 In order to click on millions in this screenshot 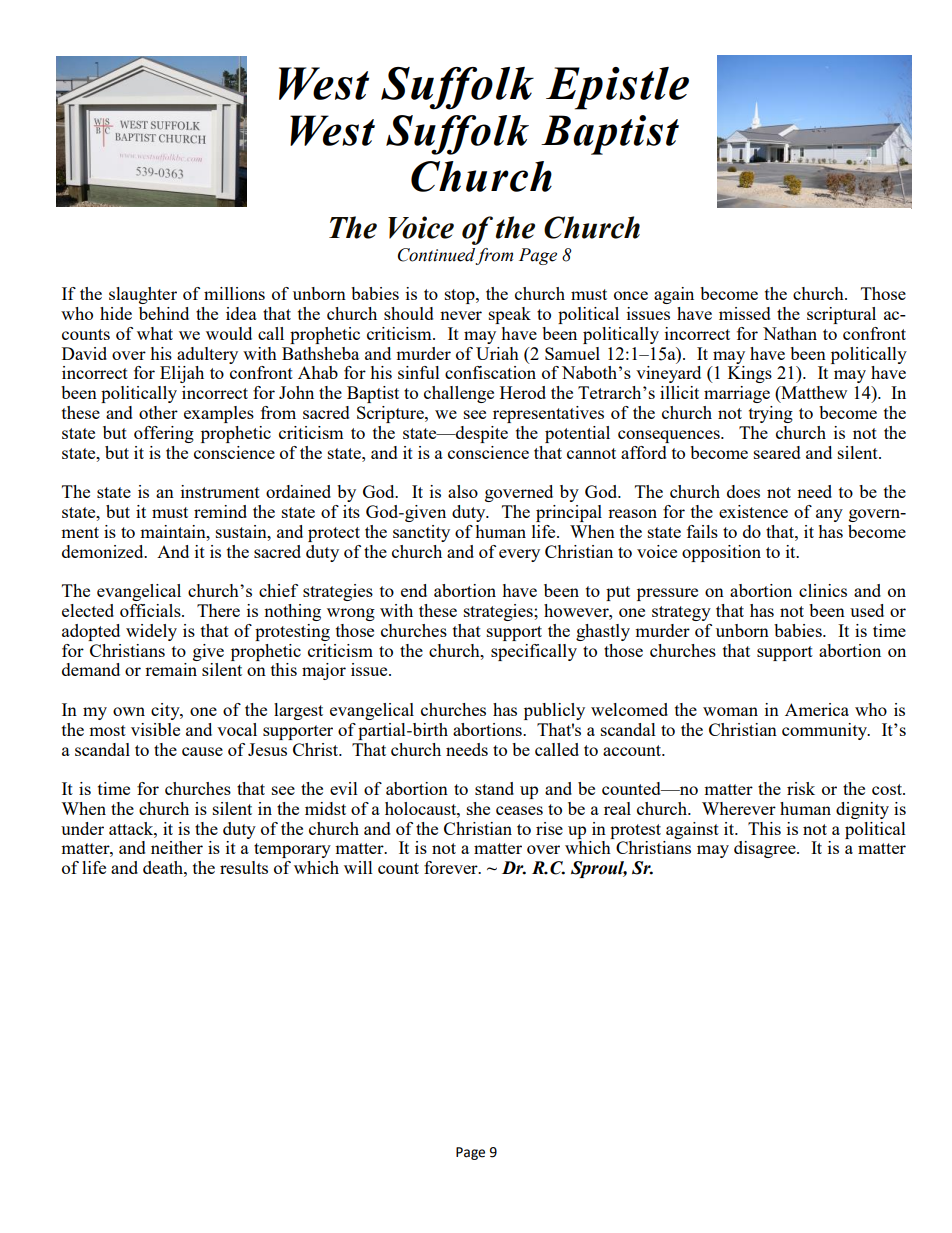, I will do `click(234, 293)`.
